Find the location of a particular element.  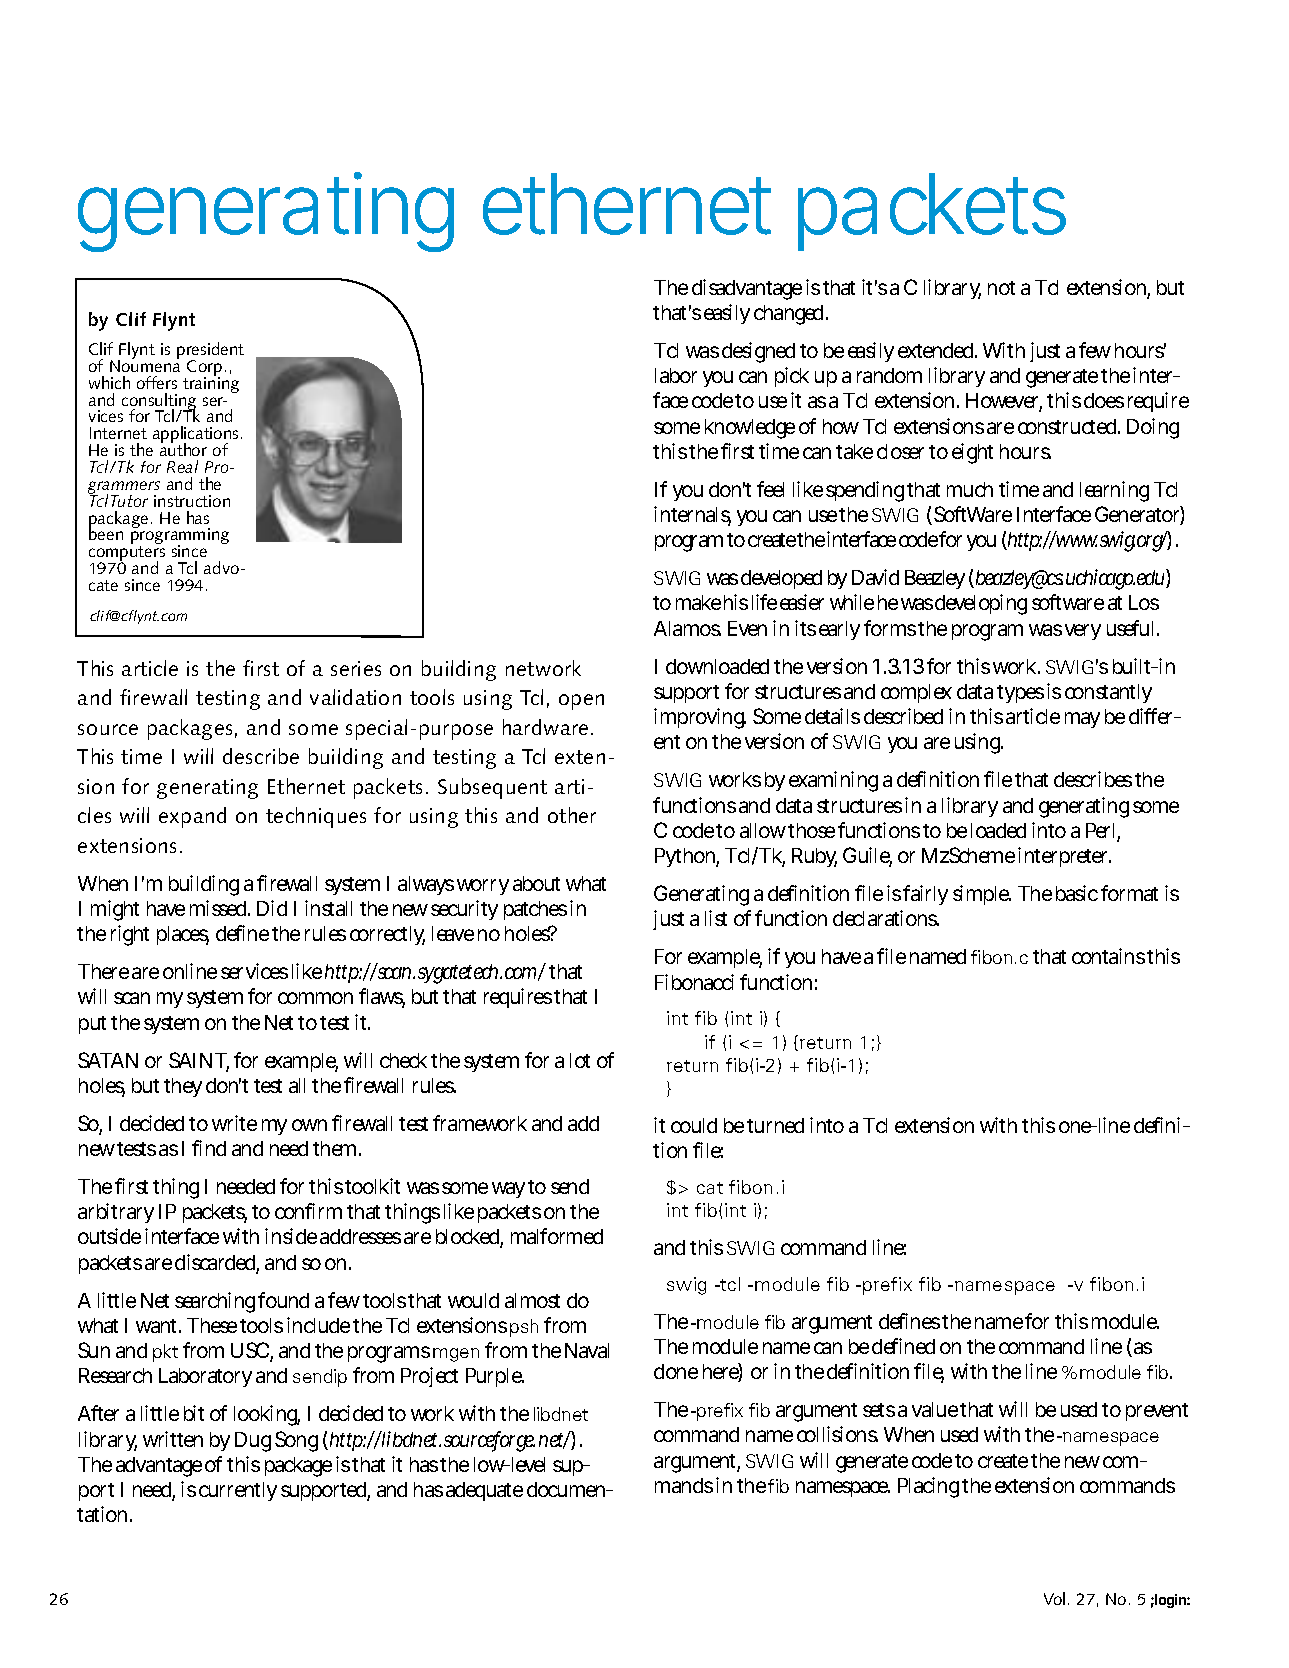

currently is located at coordinates (238, 1491).
